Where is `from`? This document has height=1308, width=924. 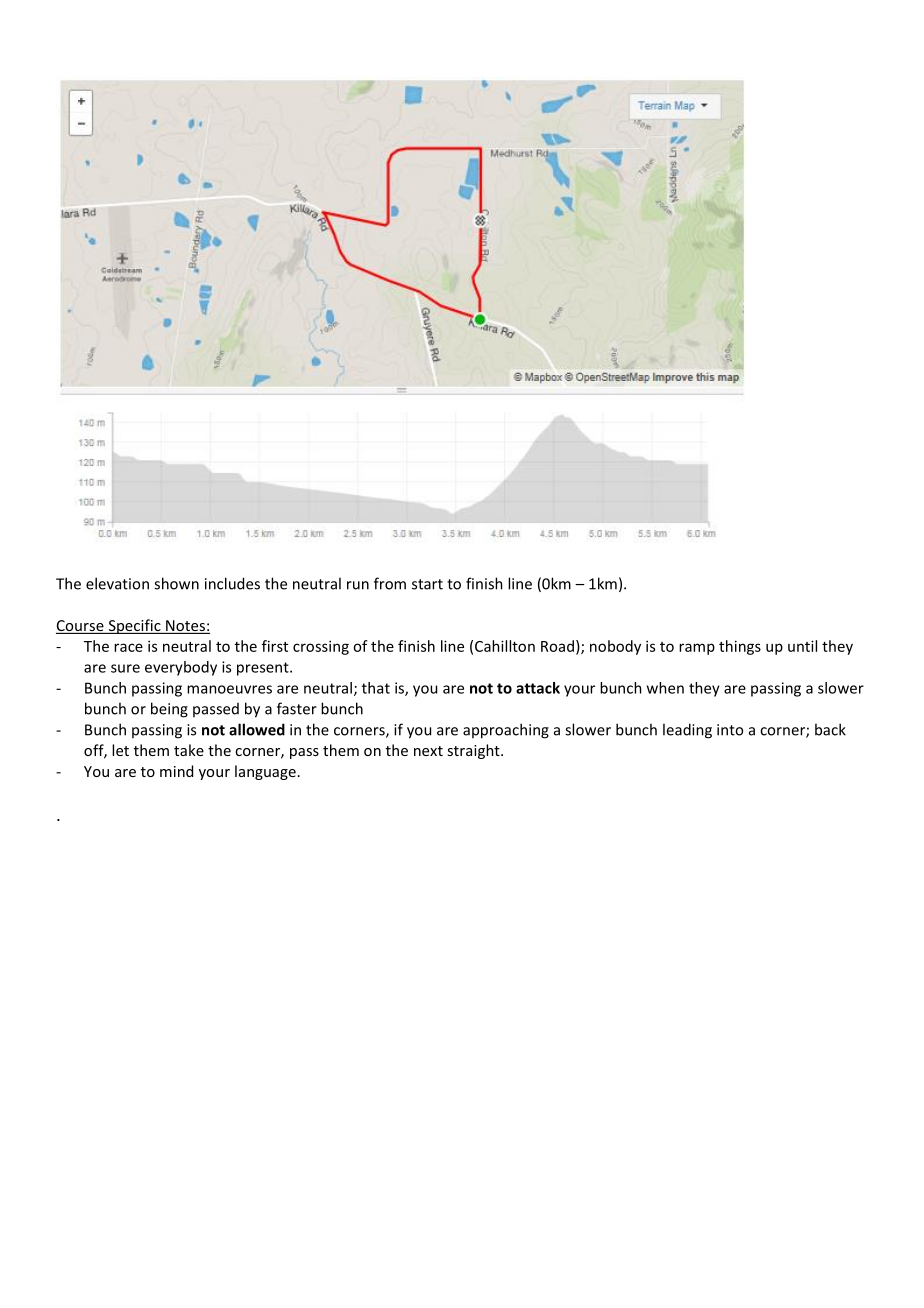 from is located at coordinates (390, 583).
